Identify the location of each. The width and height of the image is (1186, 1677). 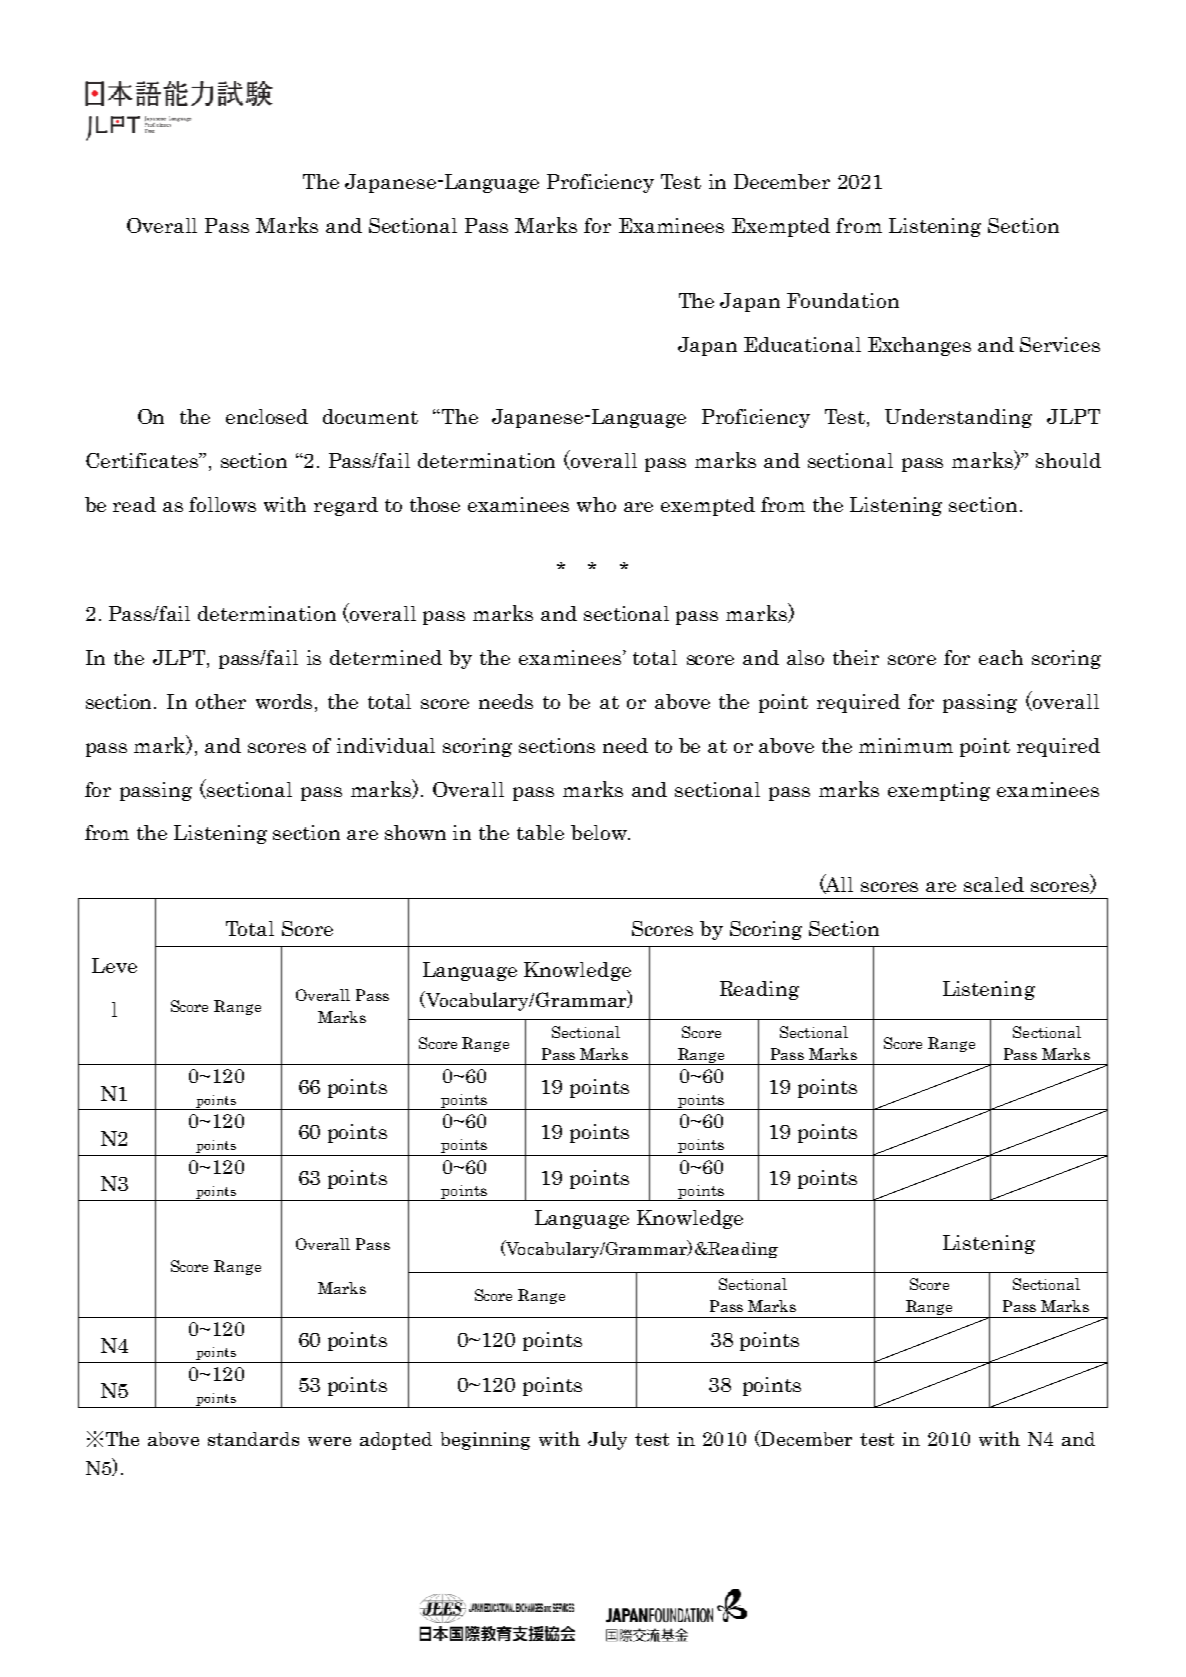
(1001, 657).
